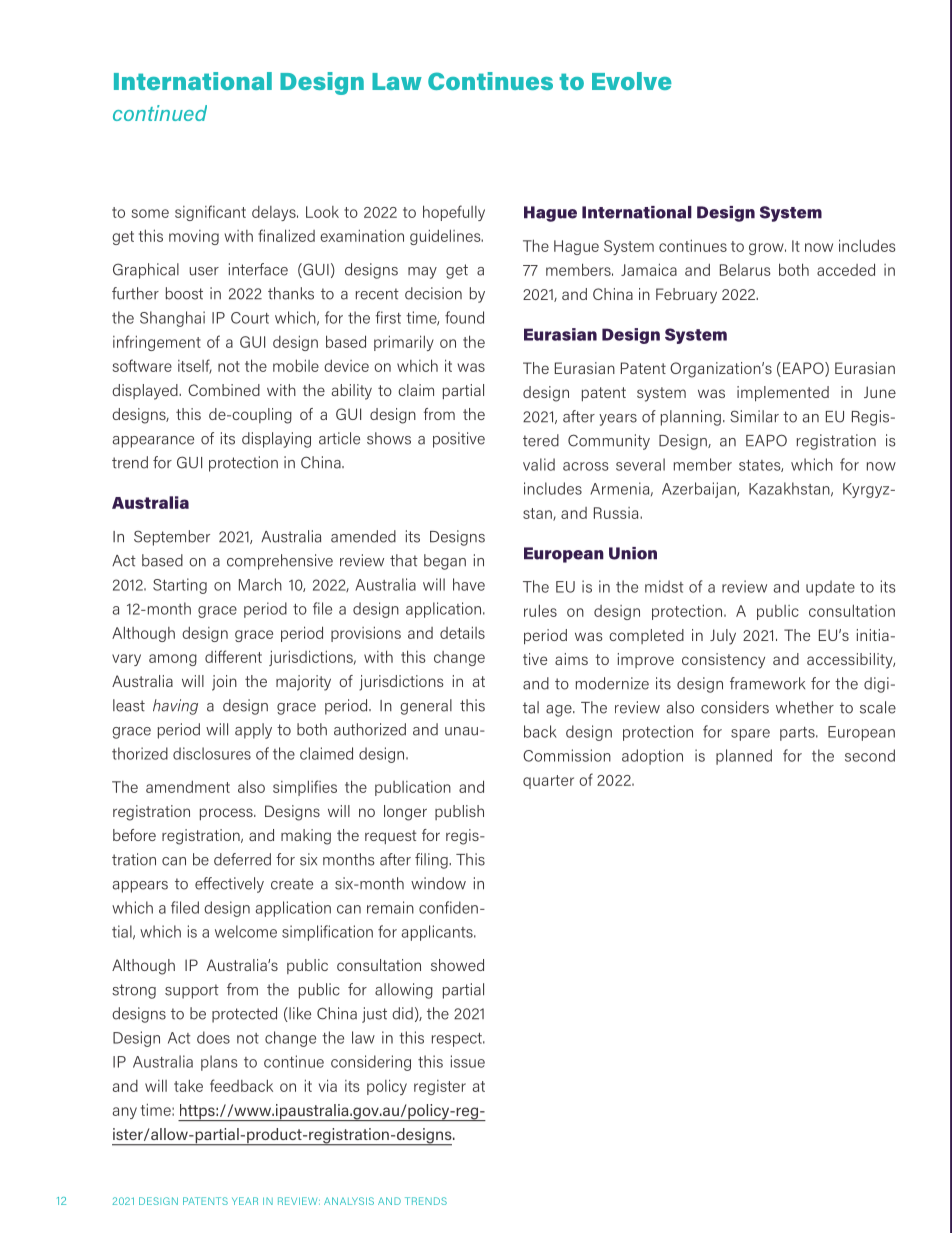 This screenshot has height=1233, width=952. What do you see at coordinates (250, 318) in the screenshot?
I see `Court` at bounding box center [250, 318].
